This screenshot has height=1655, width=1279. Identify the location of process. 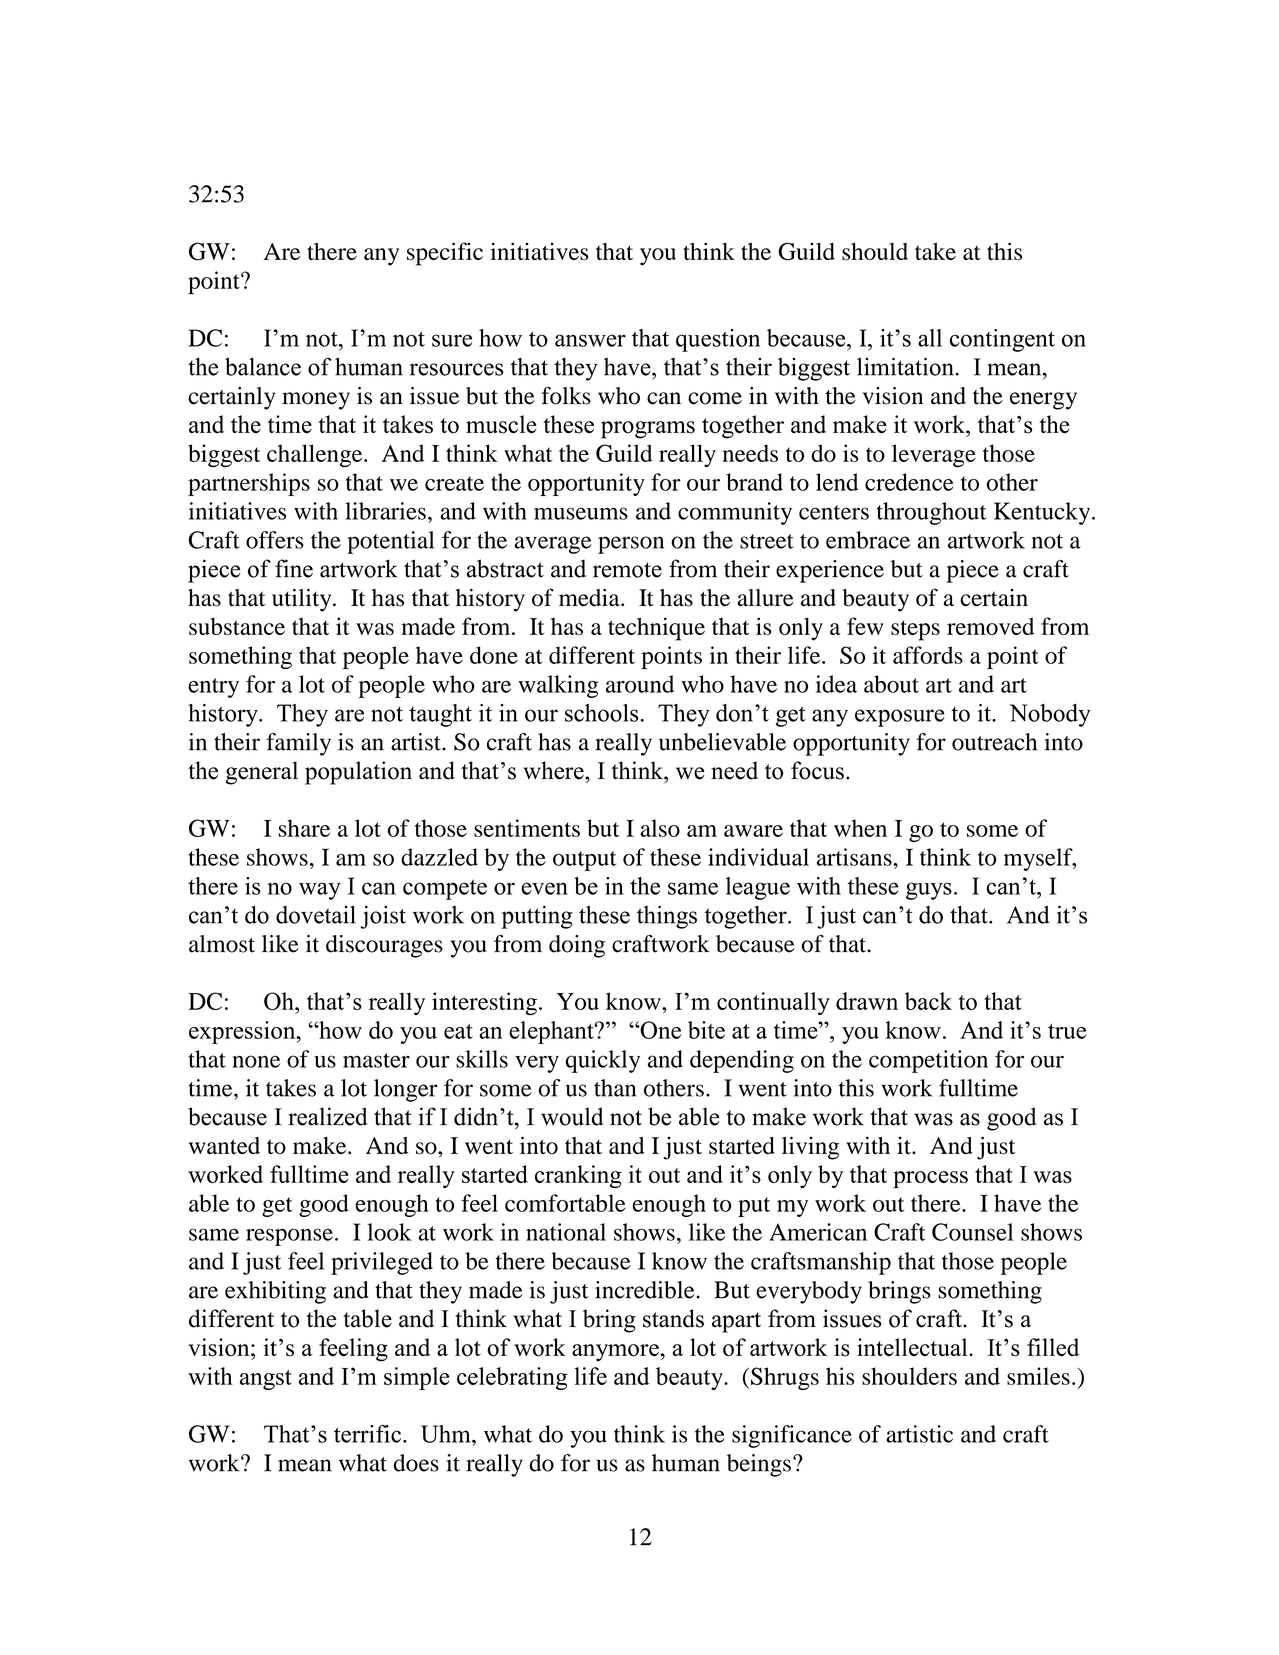
(930, 1180).
